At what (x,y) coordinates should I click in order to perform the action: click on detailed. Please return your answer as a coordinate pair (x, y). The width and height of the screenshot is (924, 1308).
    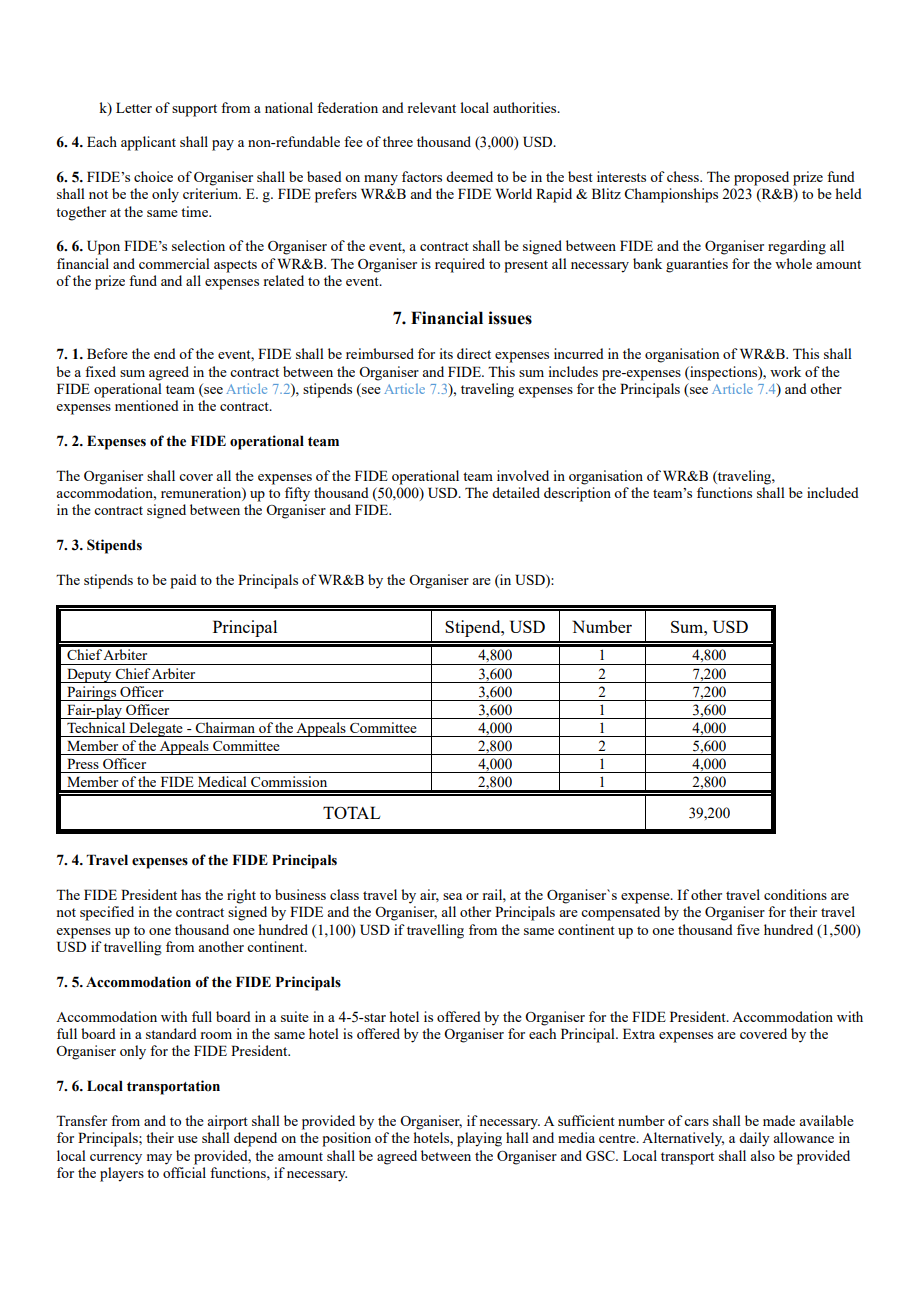
    Looking at the image, I should click on (516, 492).
